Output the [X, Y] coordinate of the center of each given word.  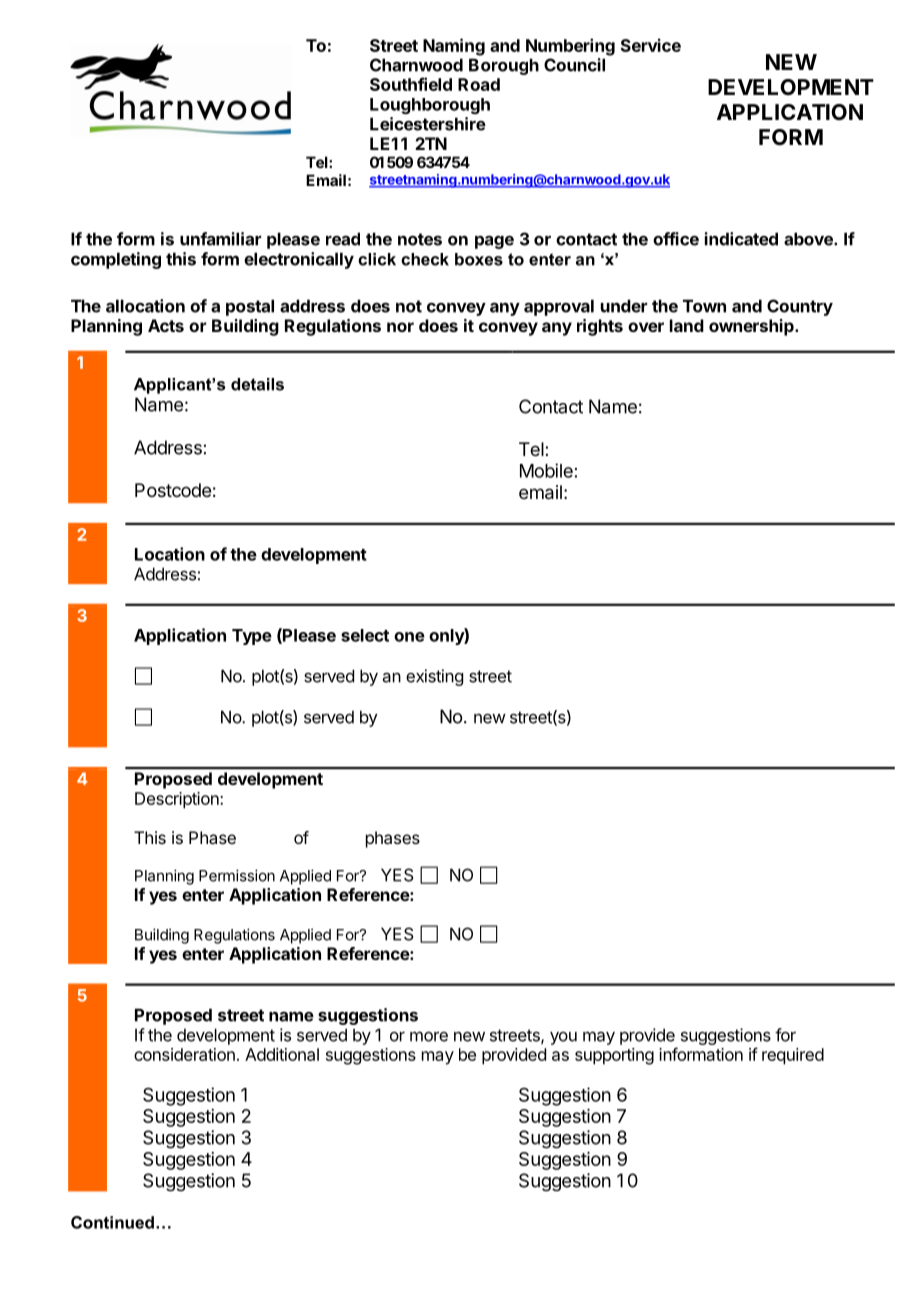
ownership [752, 327]
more [429, 1036]
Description [178, 800]
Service [651, 45]
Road [479, 84]
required [793, 1056]
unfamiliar [220, 239]
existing [434, 677]
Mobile [546, 470]
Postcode [173, 490]
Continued [112, 1222]
